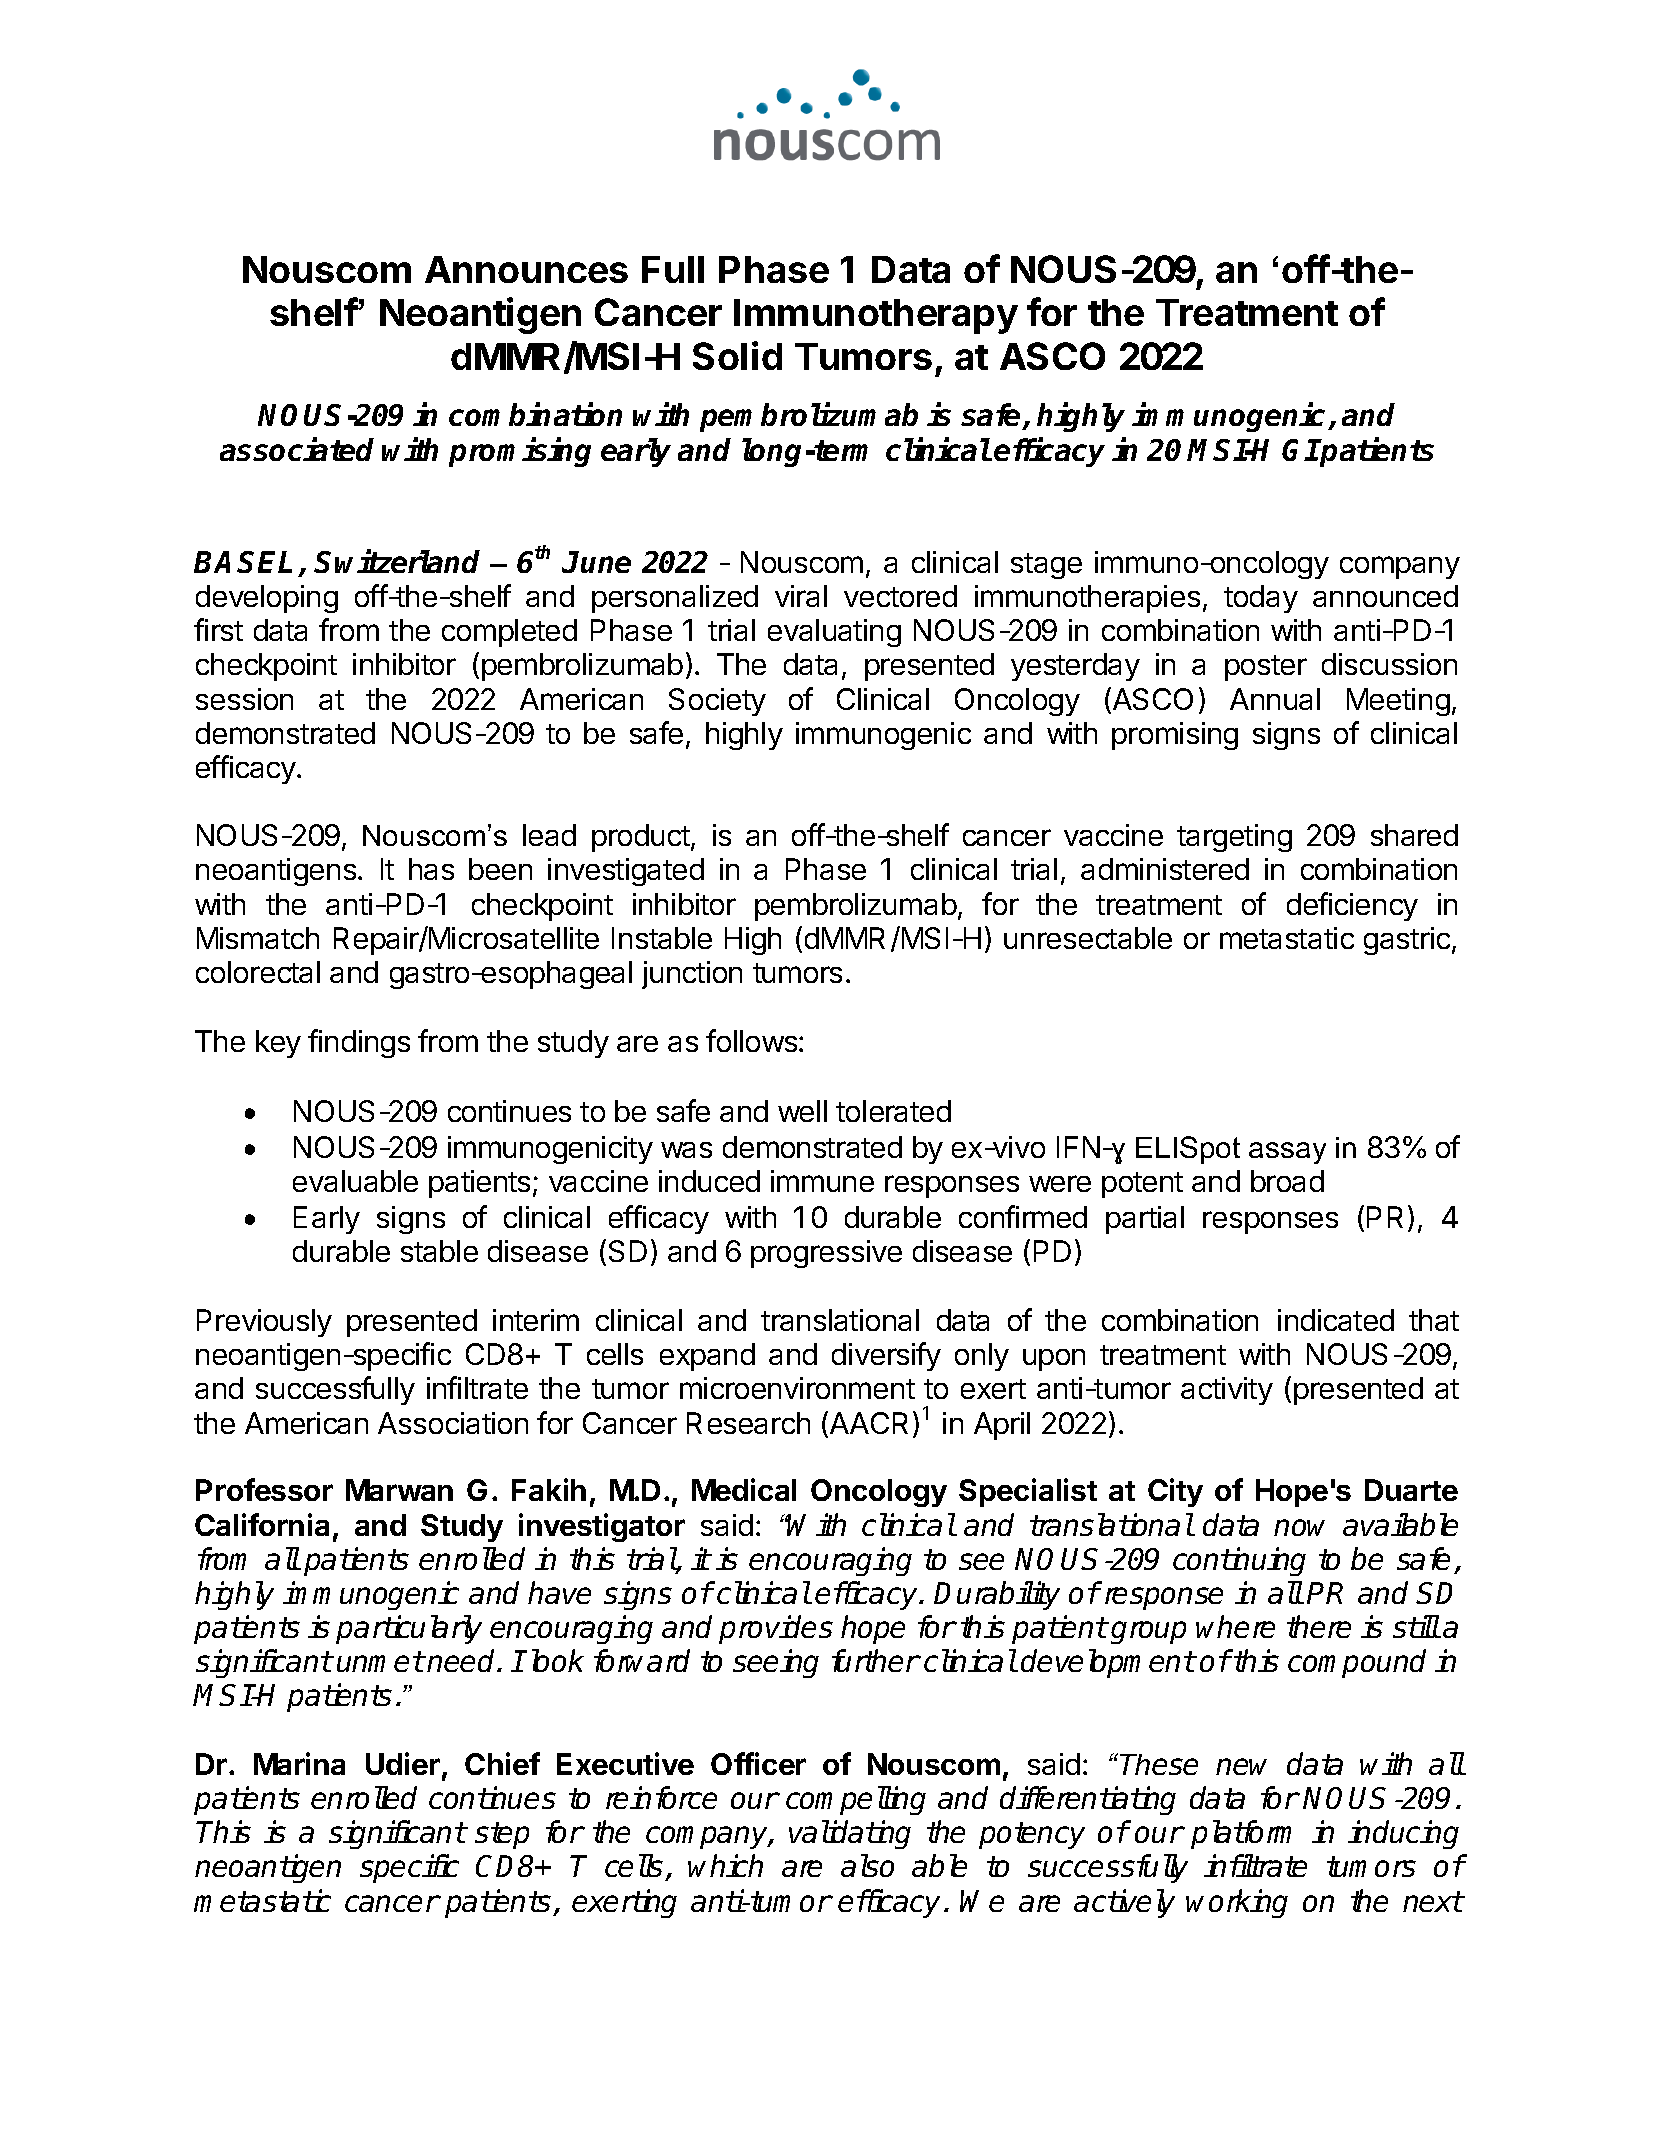 The height and width of the screenshot is (2140, 1653). Describe the element at coordinates (502, 1835) in the screenshot. I see `step` at that location.
